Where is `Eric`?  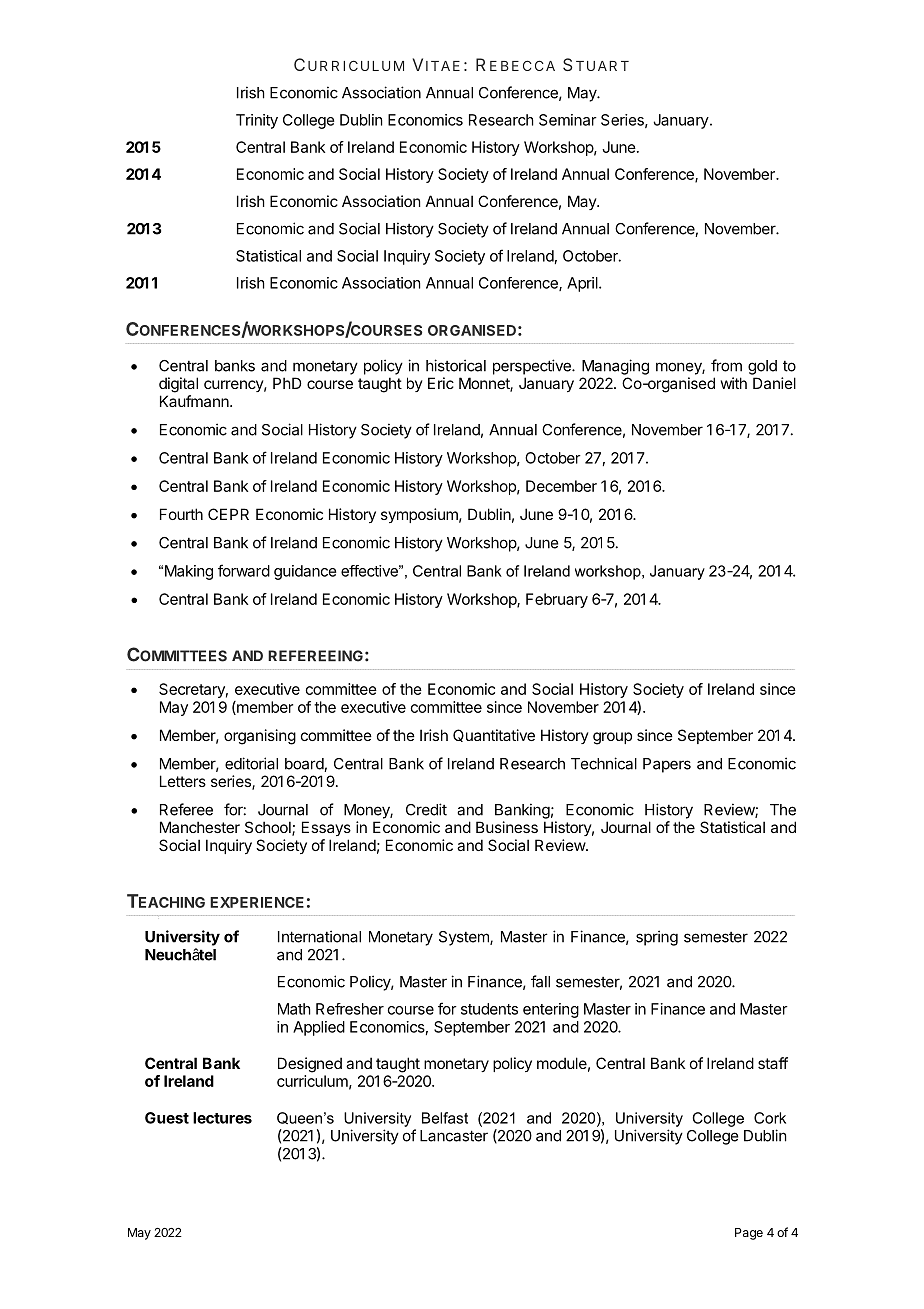
Eric is located at coordinates (441, 383).
